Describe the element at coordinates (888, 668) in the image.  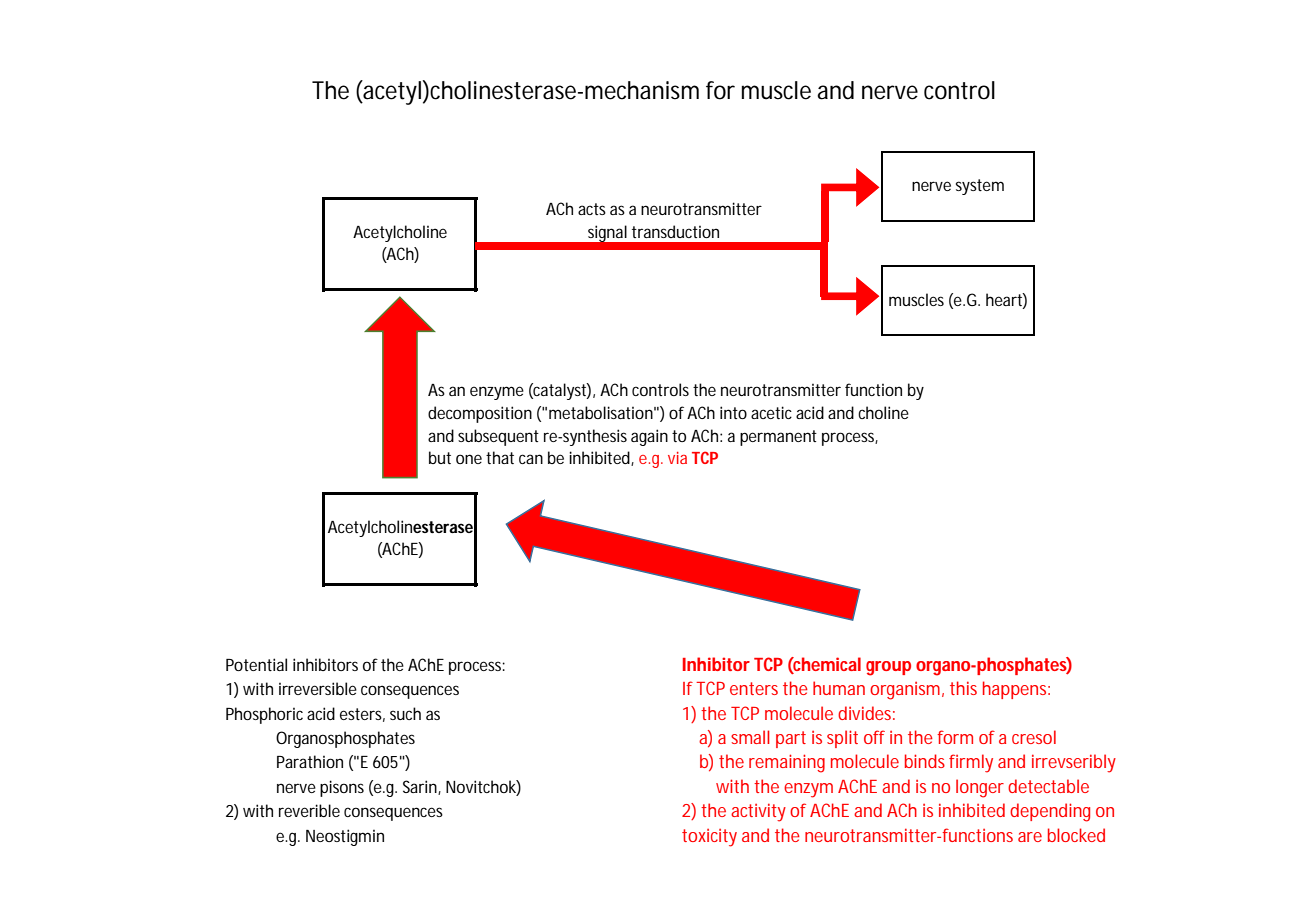
I see `group` at that location.
